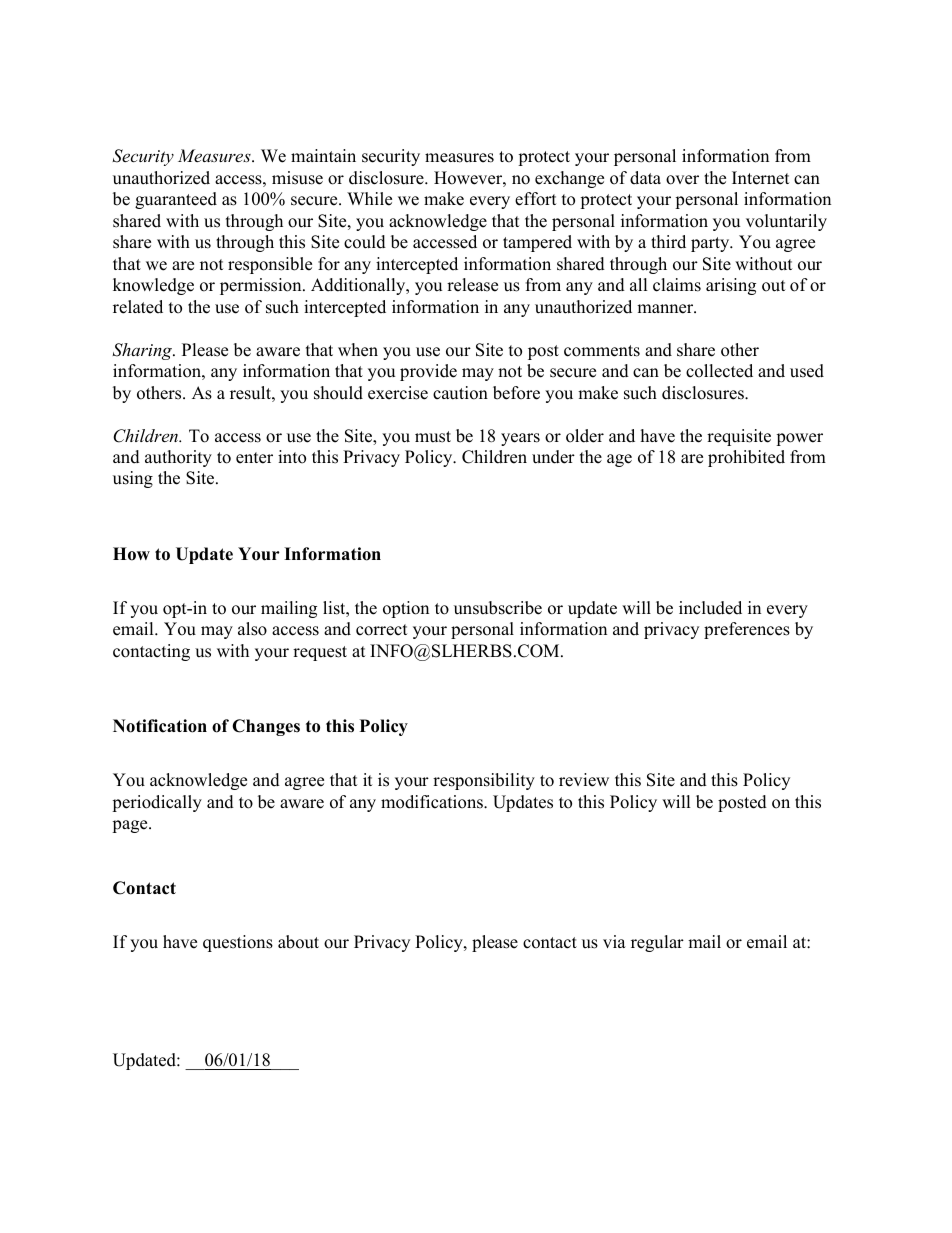 The width and height of the screenshot is (952, 1233). Describe the element at coordinates (428, 372) in the screenshot. I see `provide` at that location.
